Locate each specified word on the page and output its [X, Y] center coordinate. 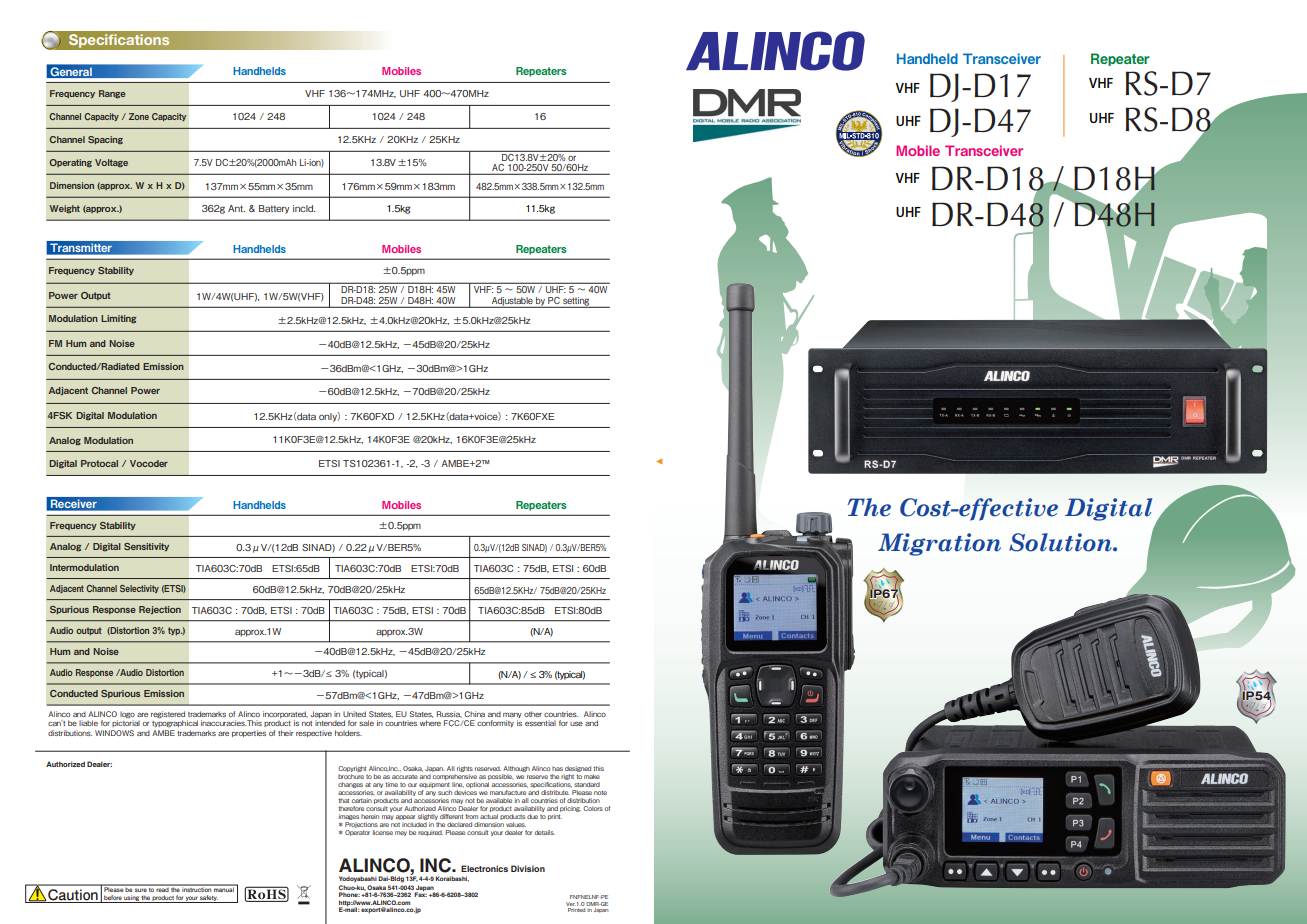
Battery [274, 209]
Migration [939, 544]
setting [576, 302]
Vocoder [149, 463]
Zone [139, 116]
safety [208, 899]
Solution [1061, 542]
